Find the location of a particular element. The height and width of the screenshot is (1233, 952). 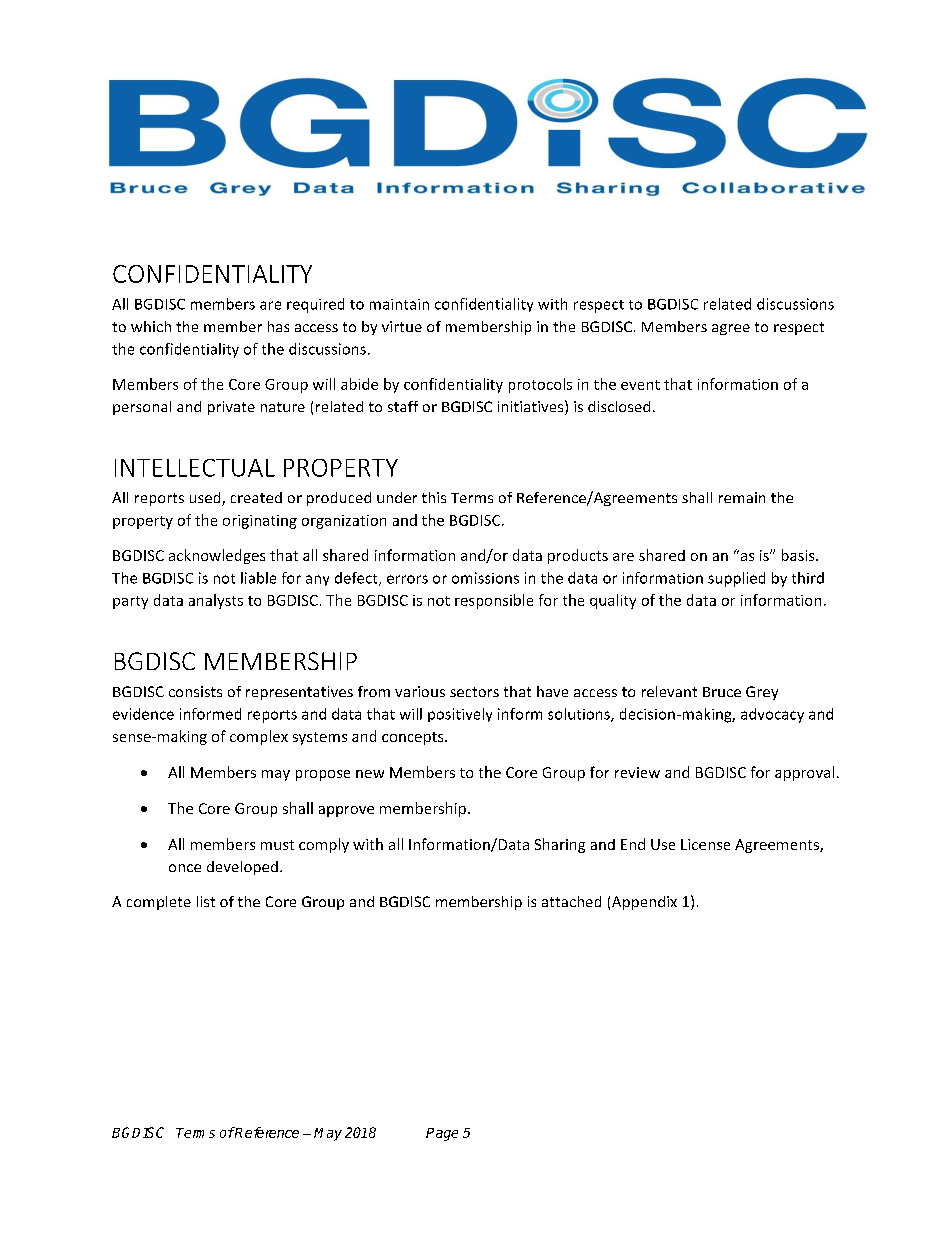

attached is located at coordinates (571, 901).
